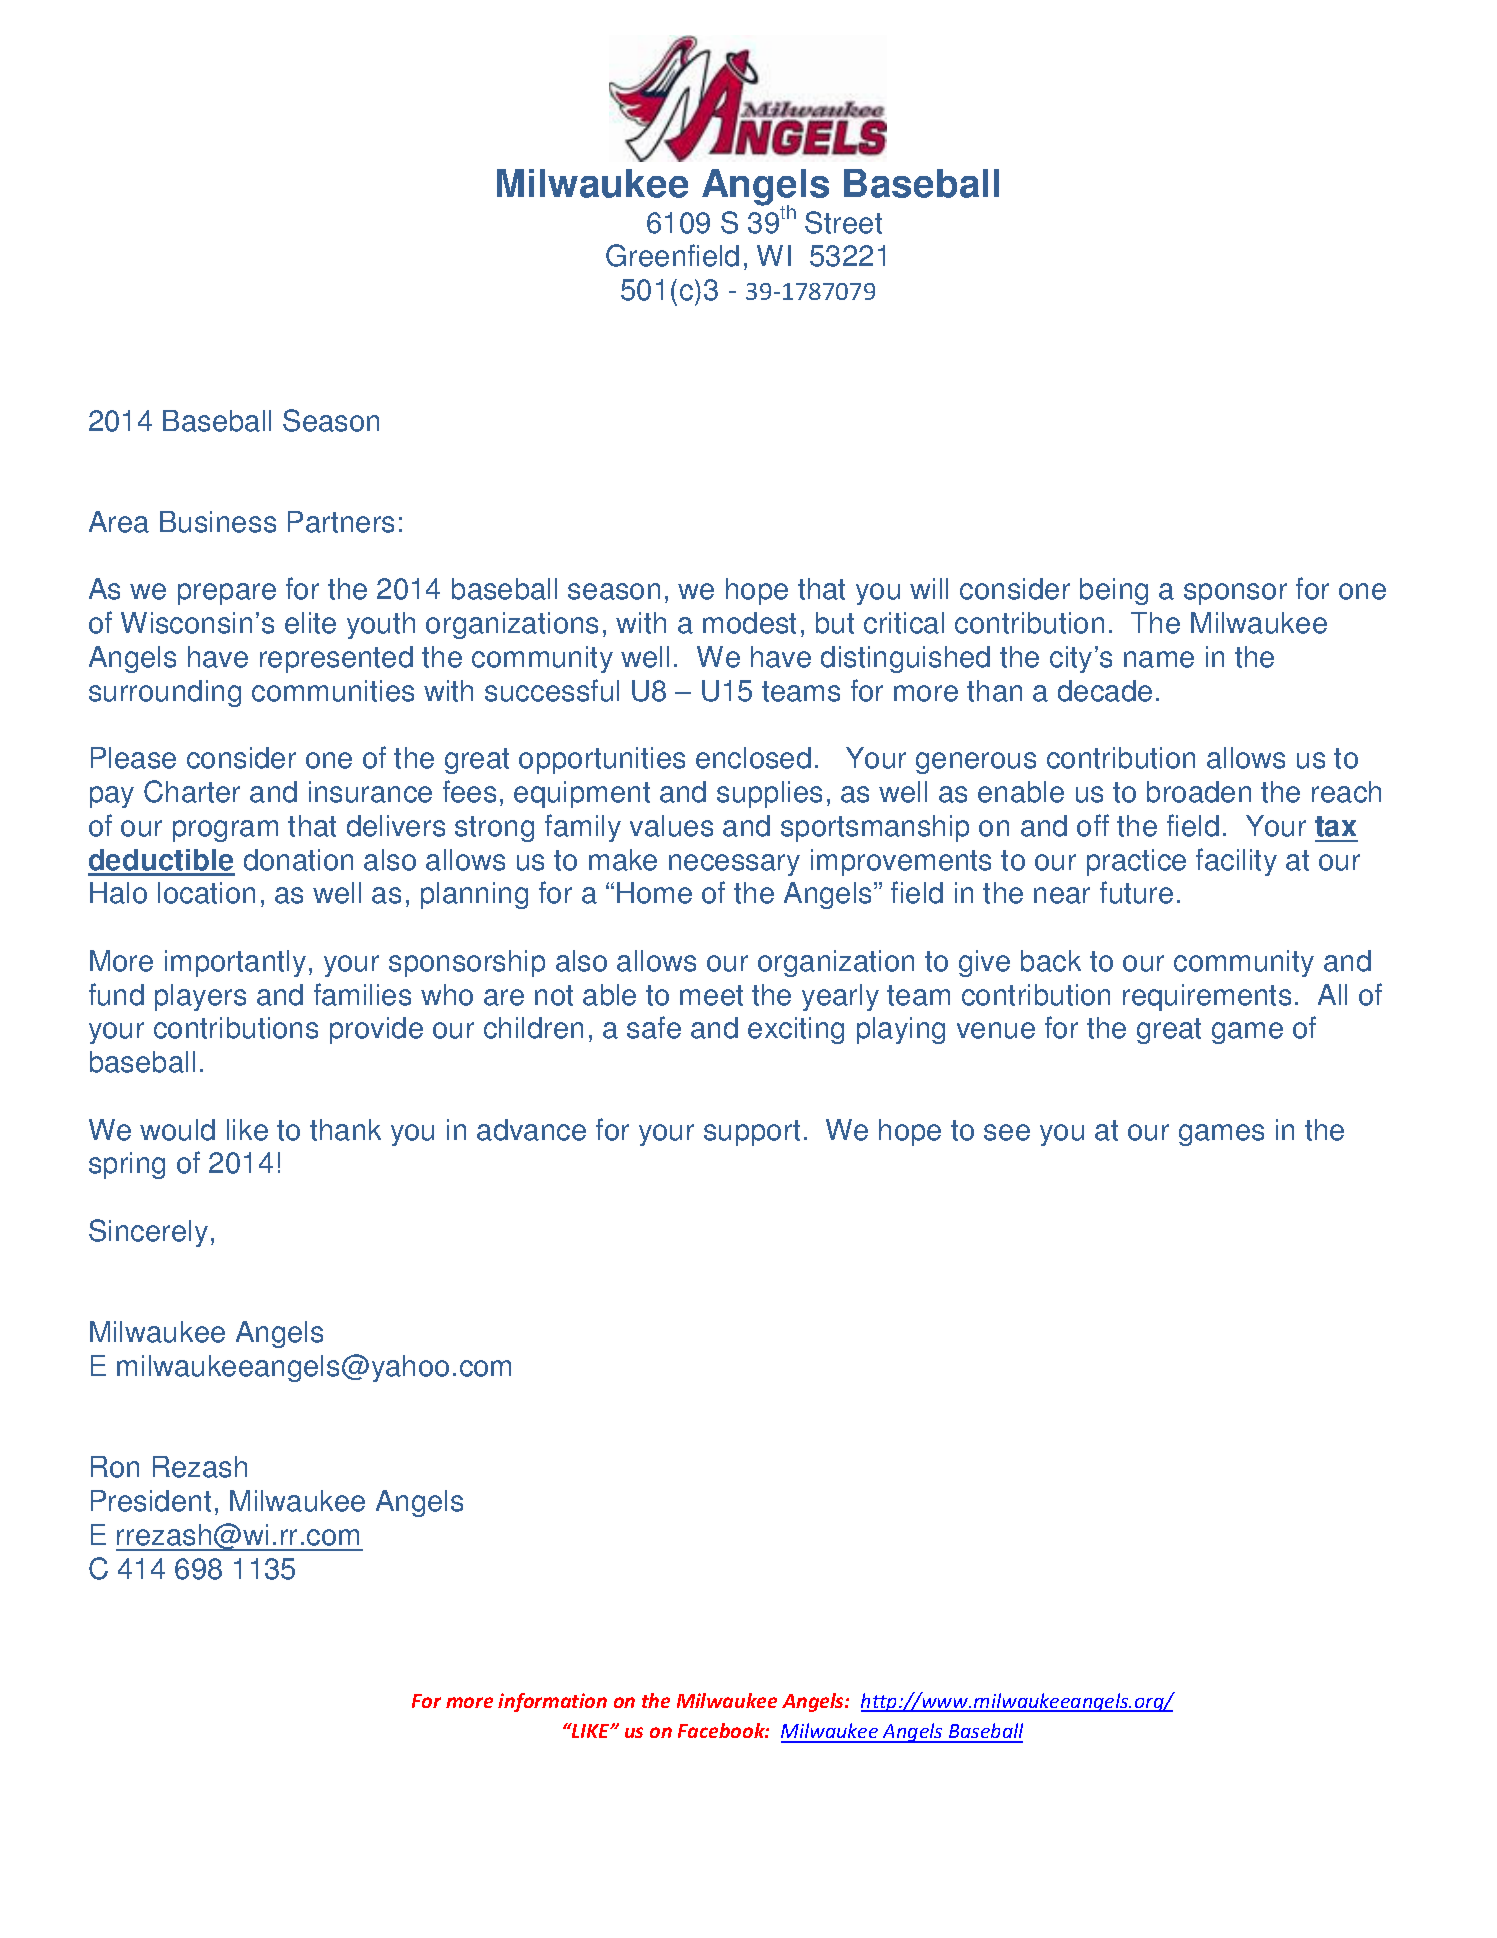 Image resolution: width=1497 pixels, height=1938 pixels. Describe the element at coordinates (1199, 792) in the image. I see `broaden` at that location.
